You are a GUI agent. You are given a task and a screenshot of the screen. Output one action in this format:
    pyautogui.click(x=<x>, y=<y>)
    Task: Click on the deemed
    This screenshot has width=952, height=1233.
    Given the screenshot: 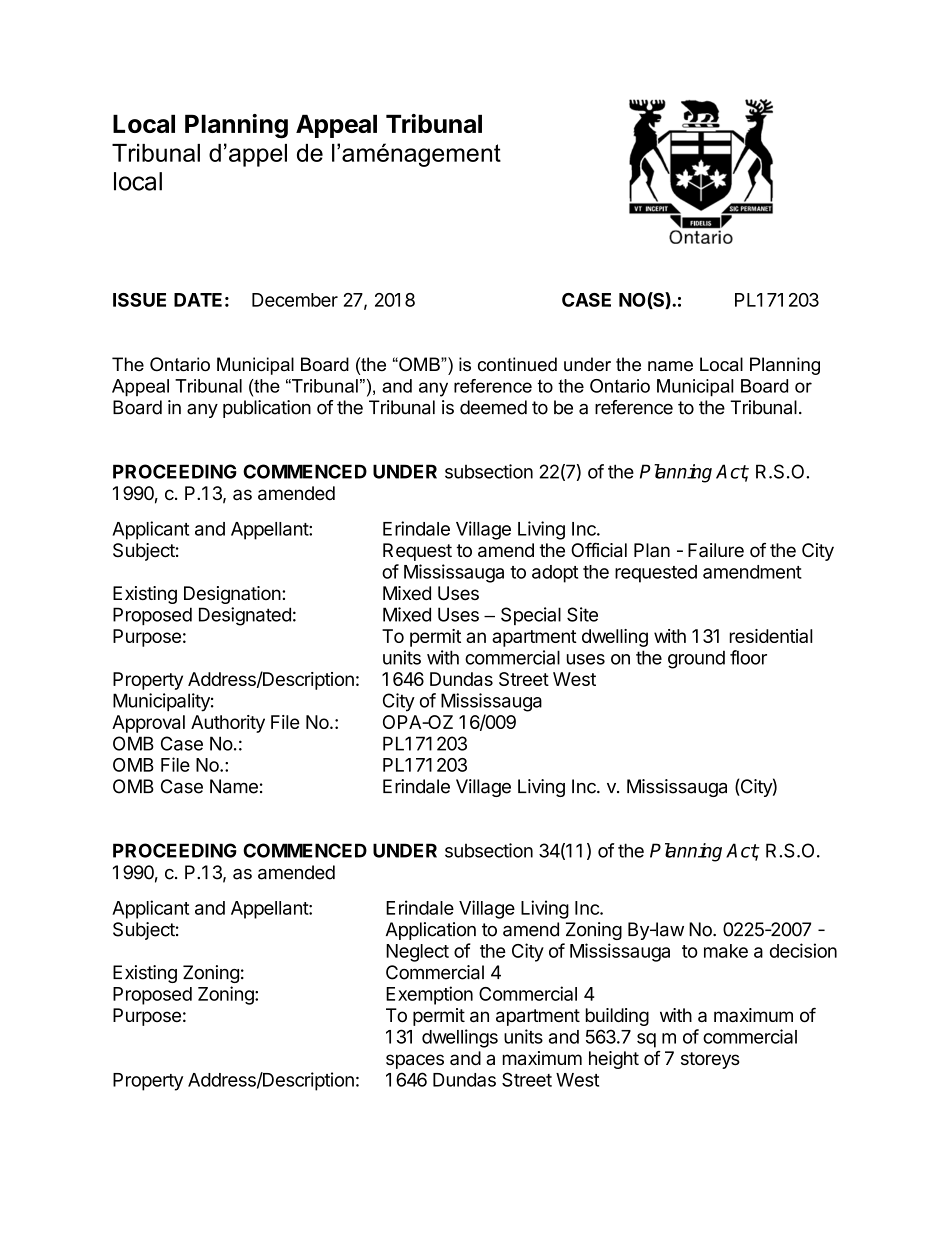 What is the action you would take?
    pyautogui.click(x=493, y=407)
